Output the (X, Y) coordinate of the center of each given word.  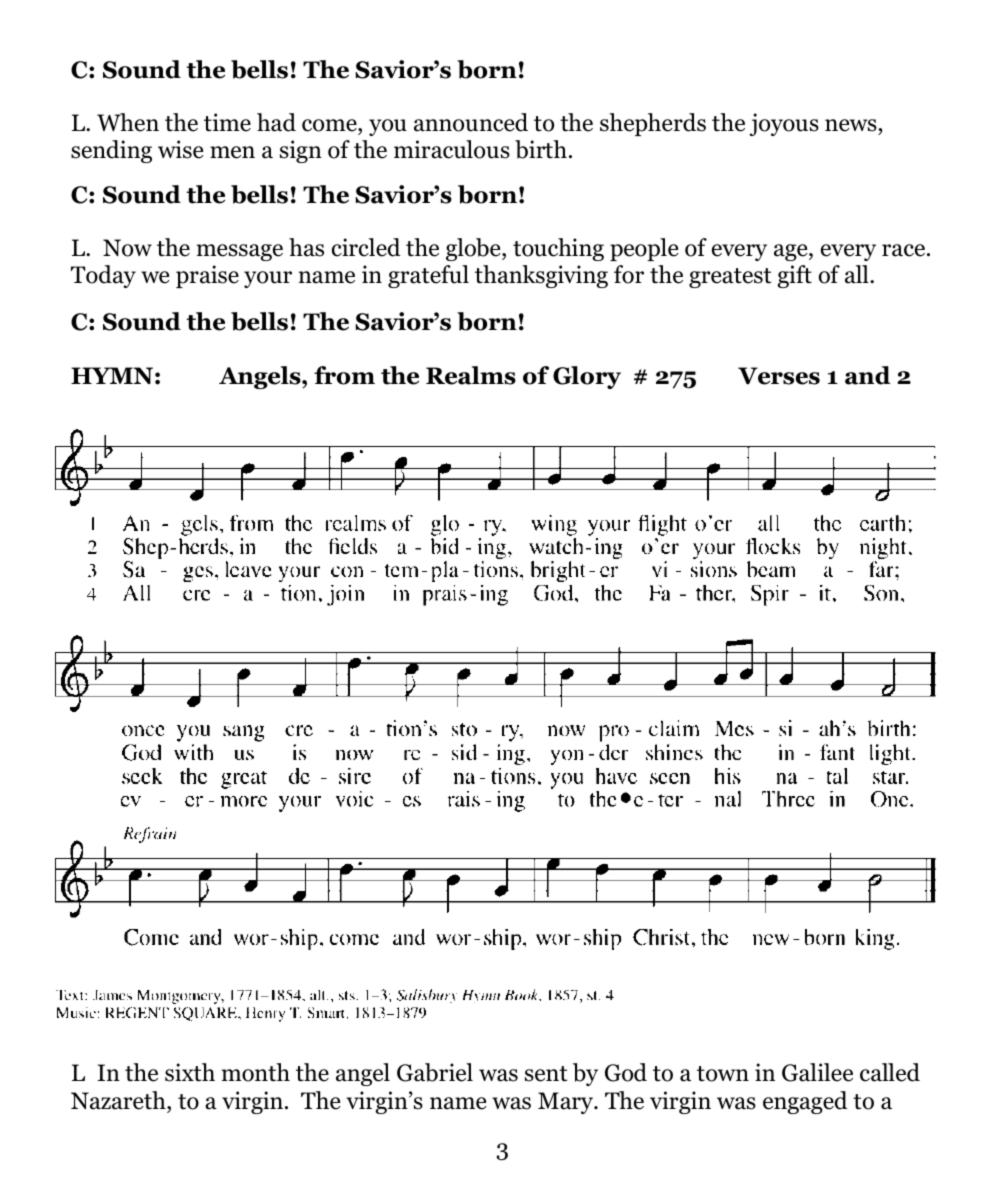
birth (541, 149)
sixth (190, 1072)
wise (180, 149)
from (344, 375)
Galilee (817, 1072)
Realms (471, 375)
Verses (779, 376)
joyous (784, 124)
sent (546, 1074)
